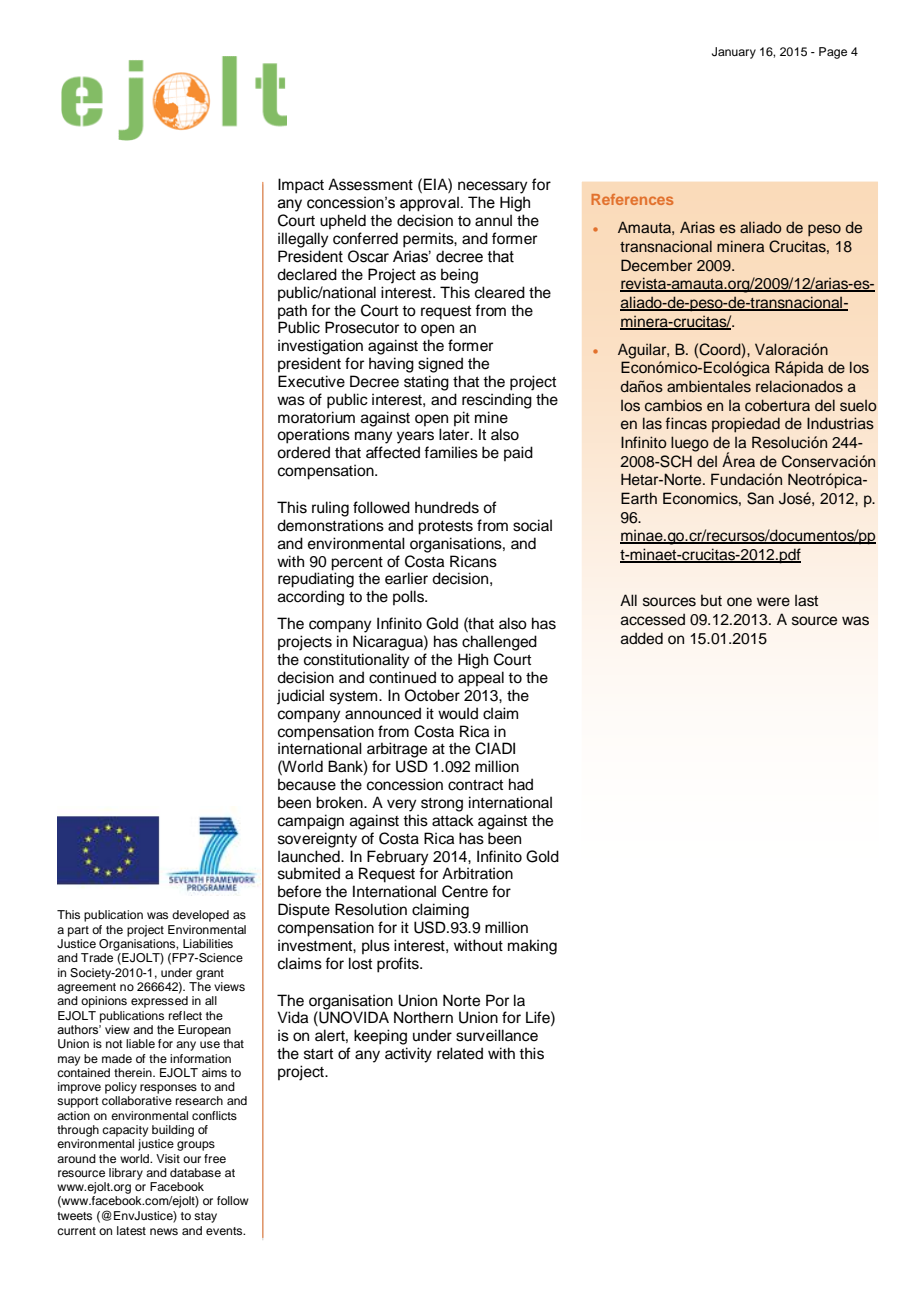 This screenshot has height=1308, width=924. I want to click on necessary, so click(493, 187).
